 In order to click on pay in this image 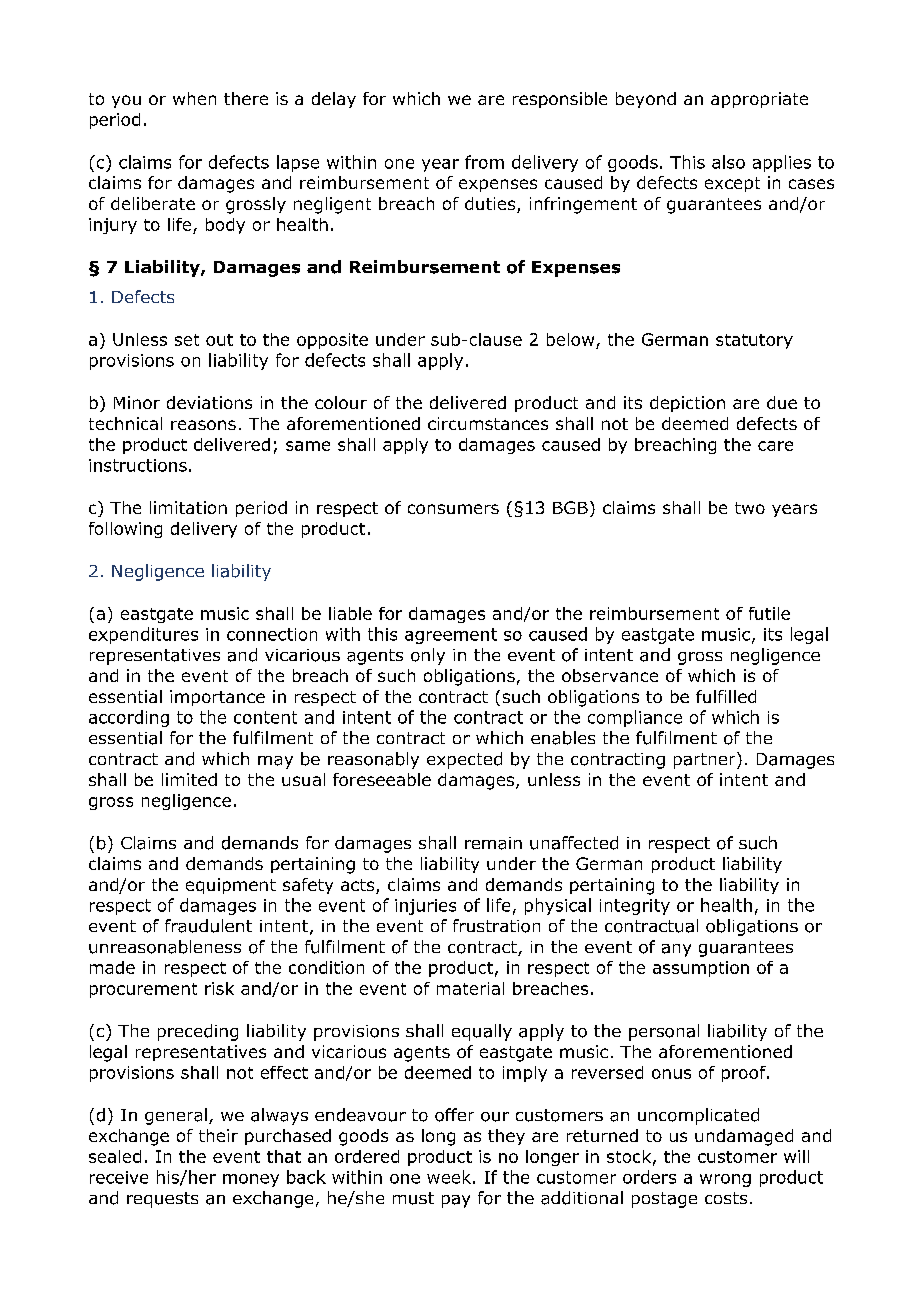, I will do `click(456, 1201)`.
